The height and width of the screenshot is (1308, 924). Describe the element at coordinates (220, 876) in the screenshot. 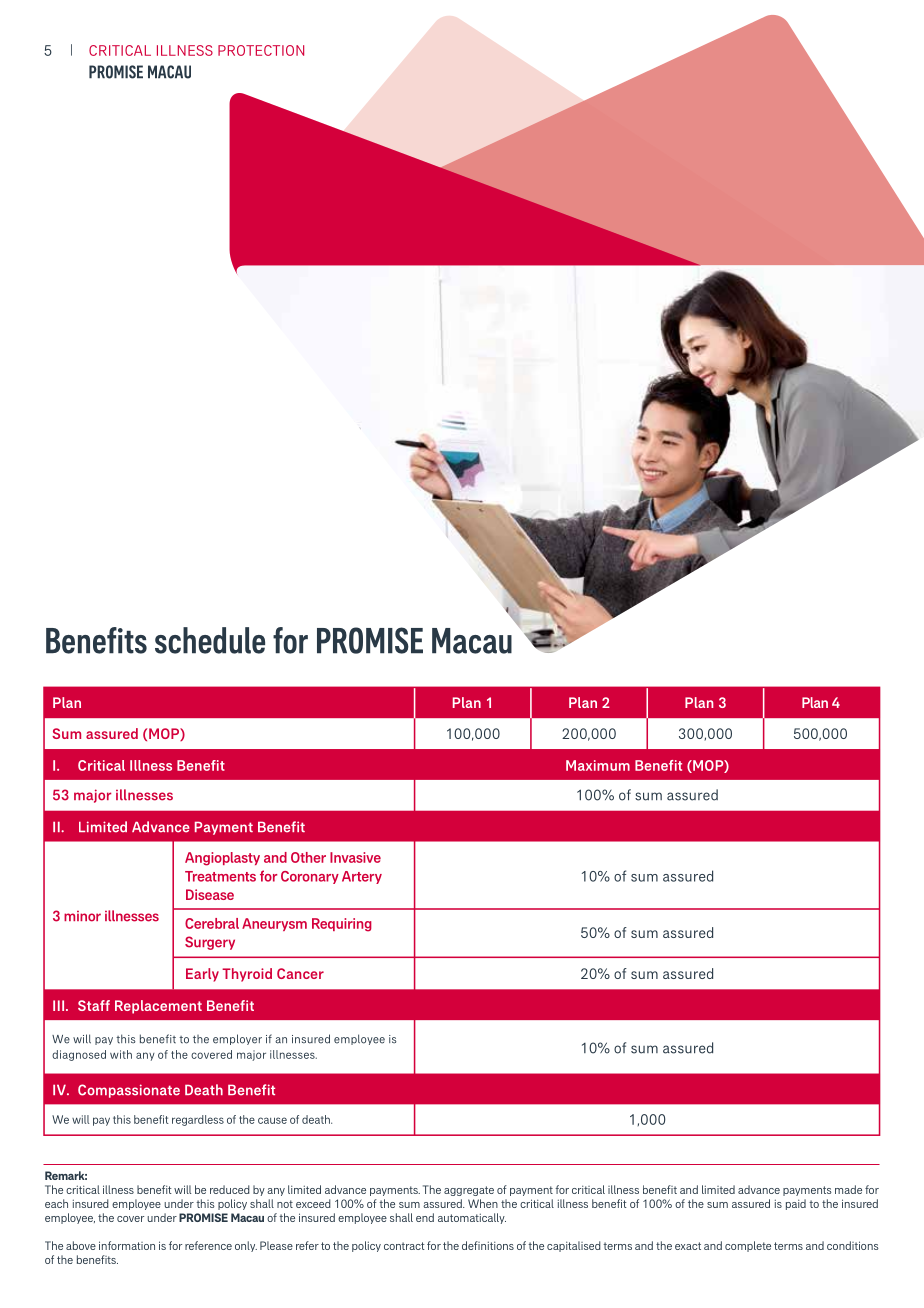

I see `Treatments` at that location.
